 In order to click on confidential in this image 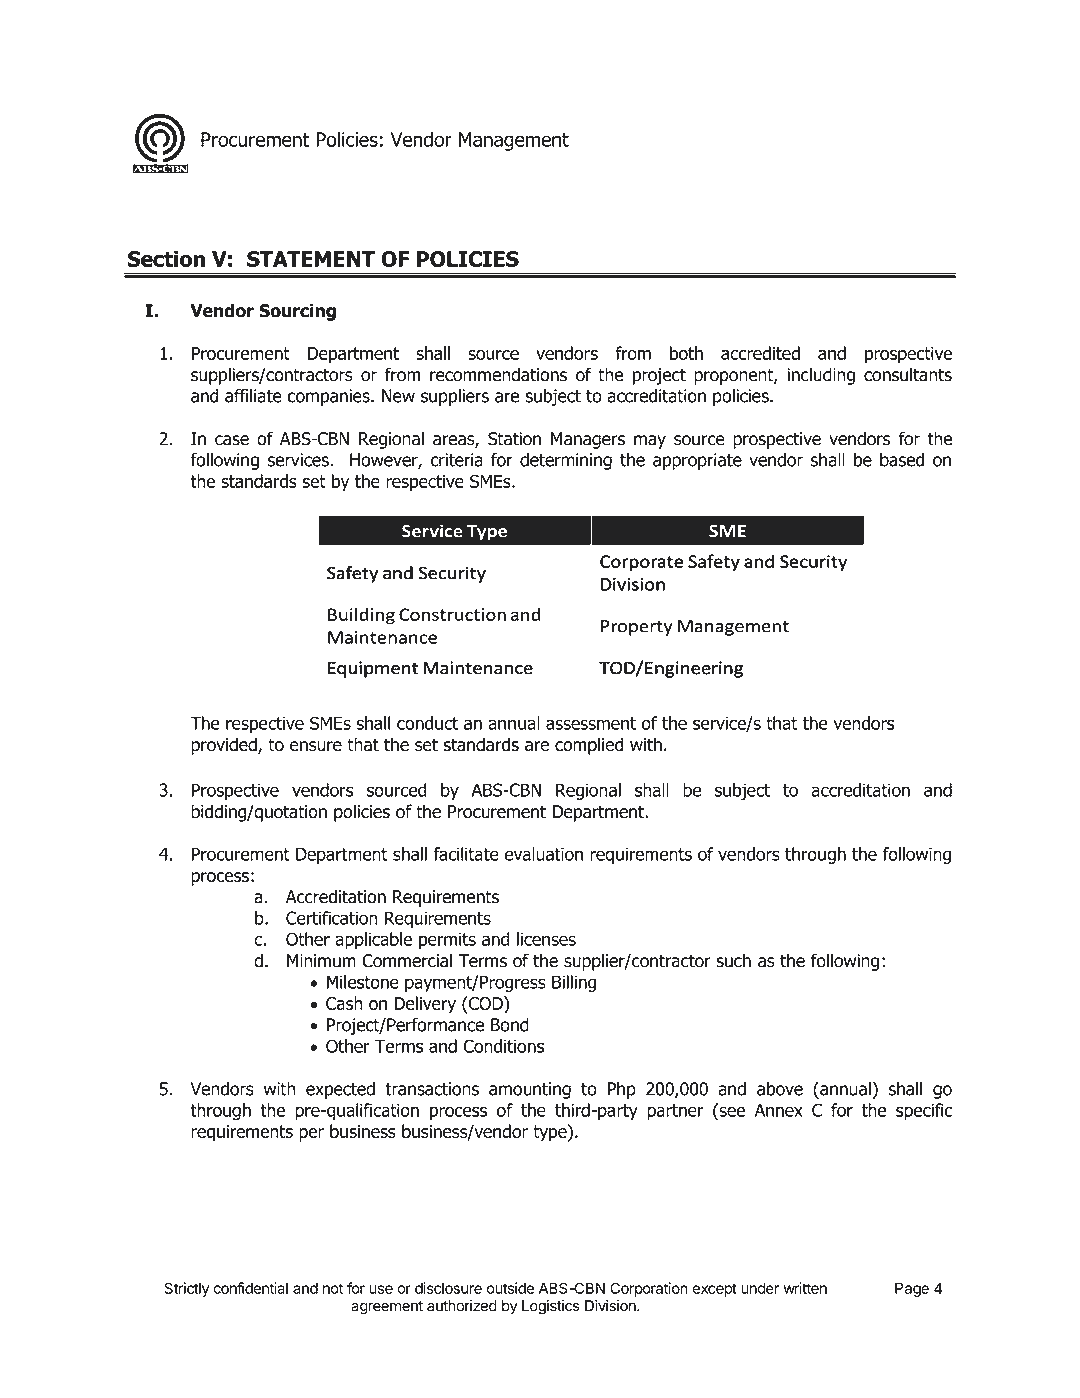, I will do `click(250, 1288)`.
